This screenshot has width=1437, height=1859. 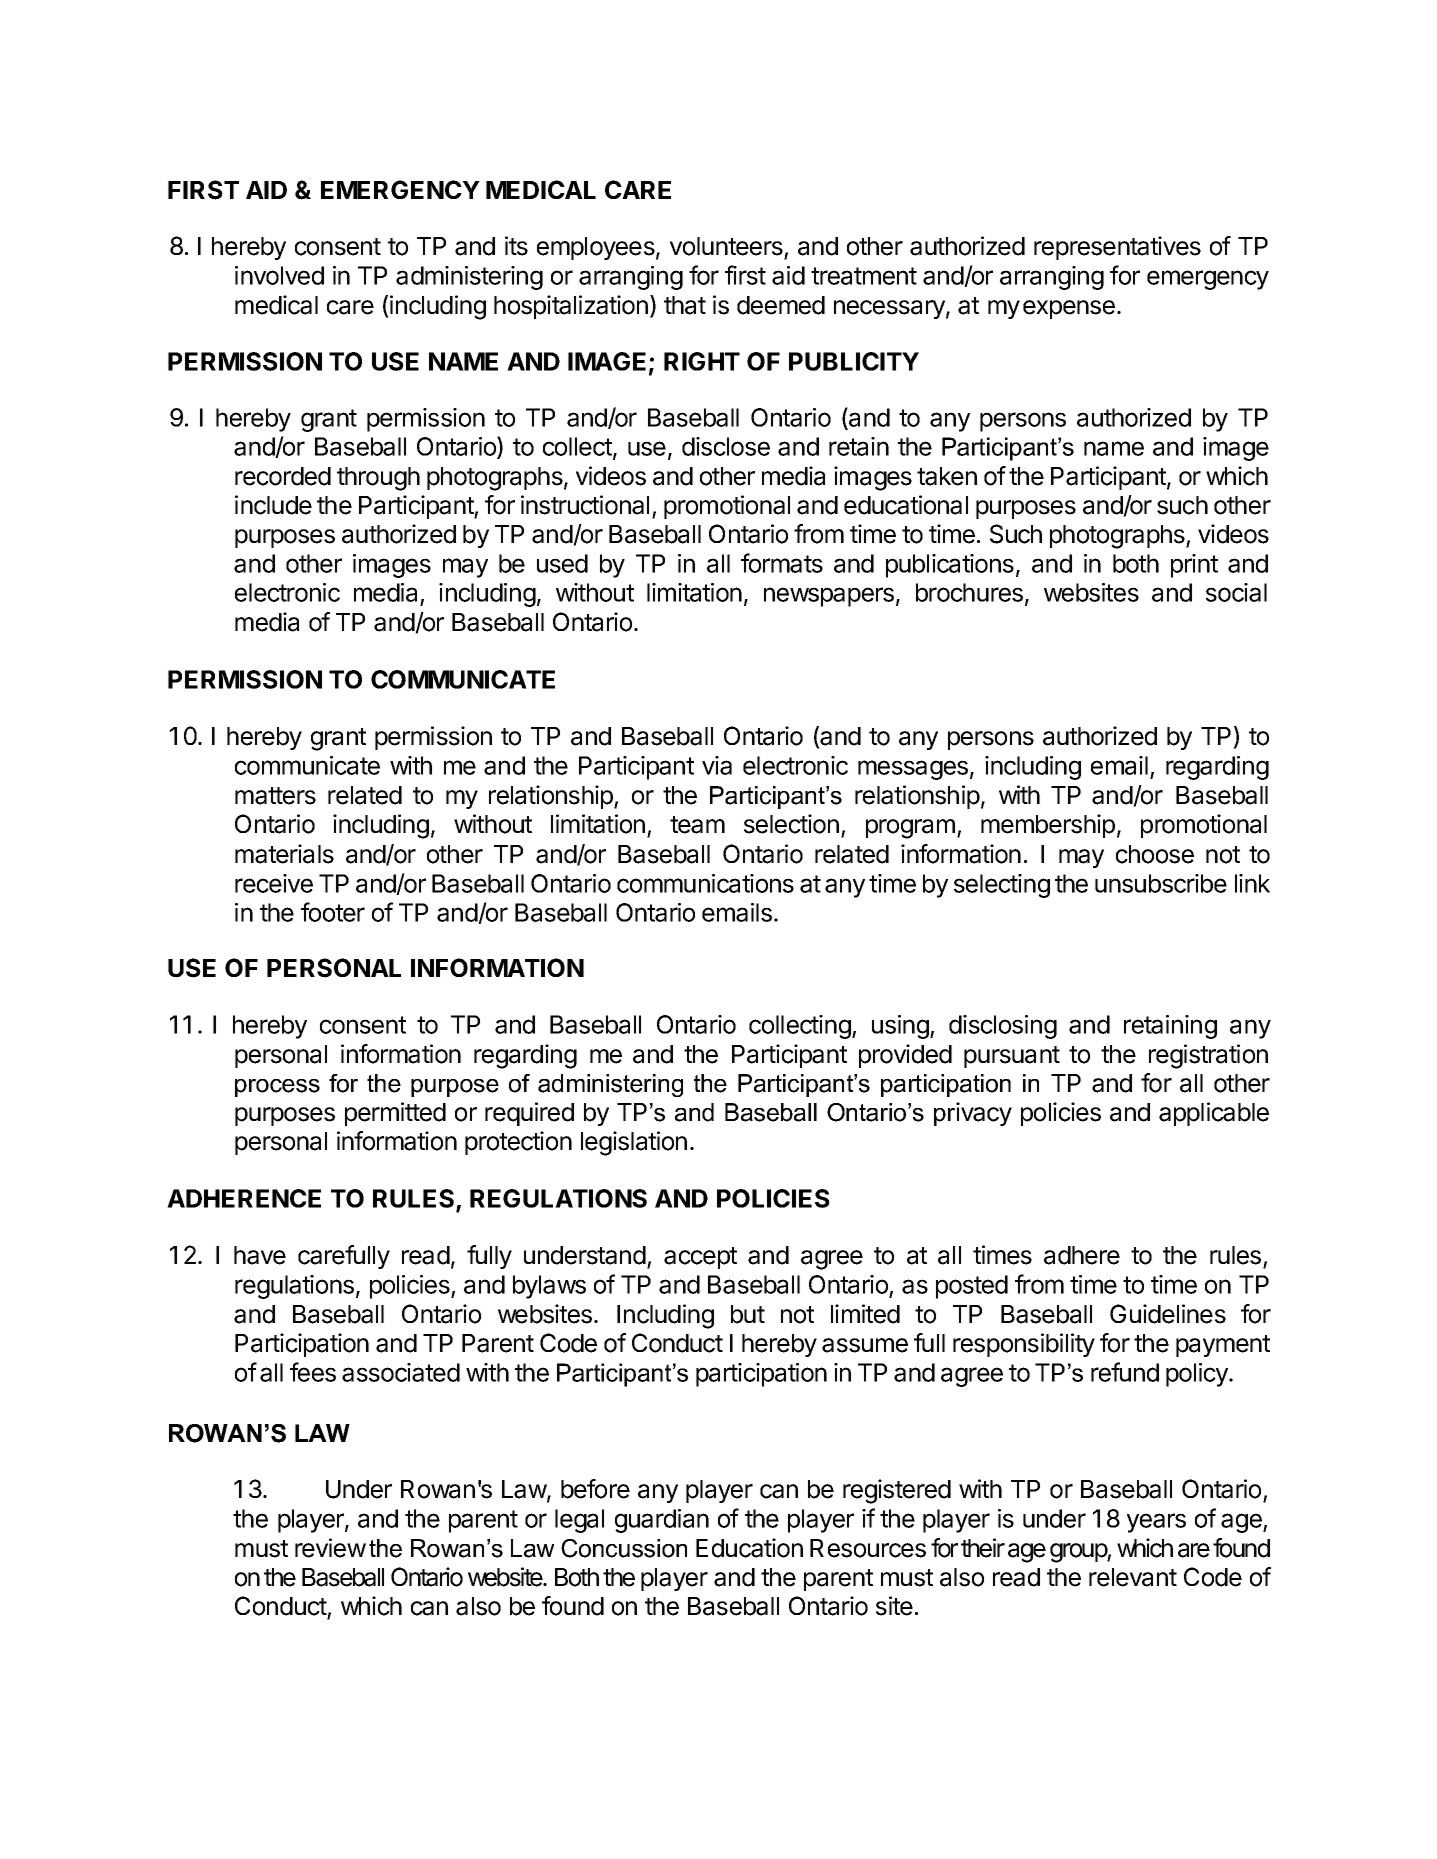 What do you see at coordinates (1155, 854) in the screenshot?
I see `choose` at bounding box center [1155, 854].
